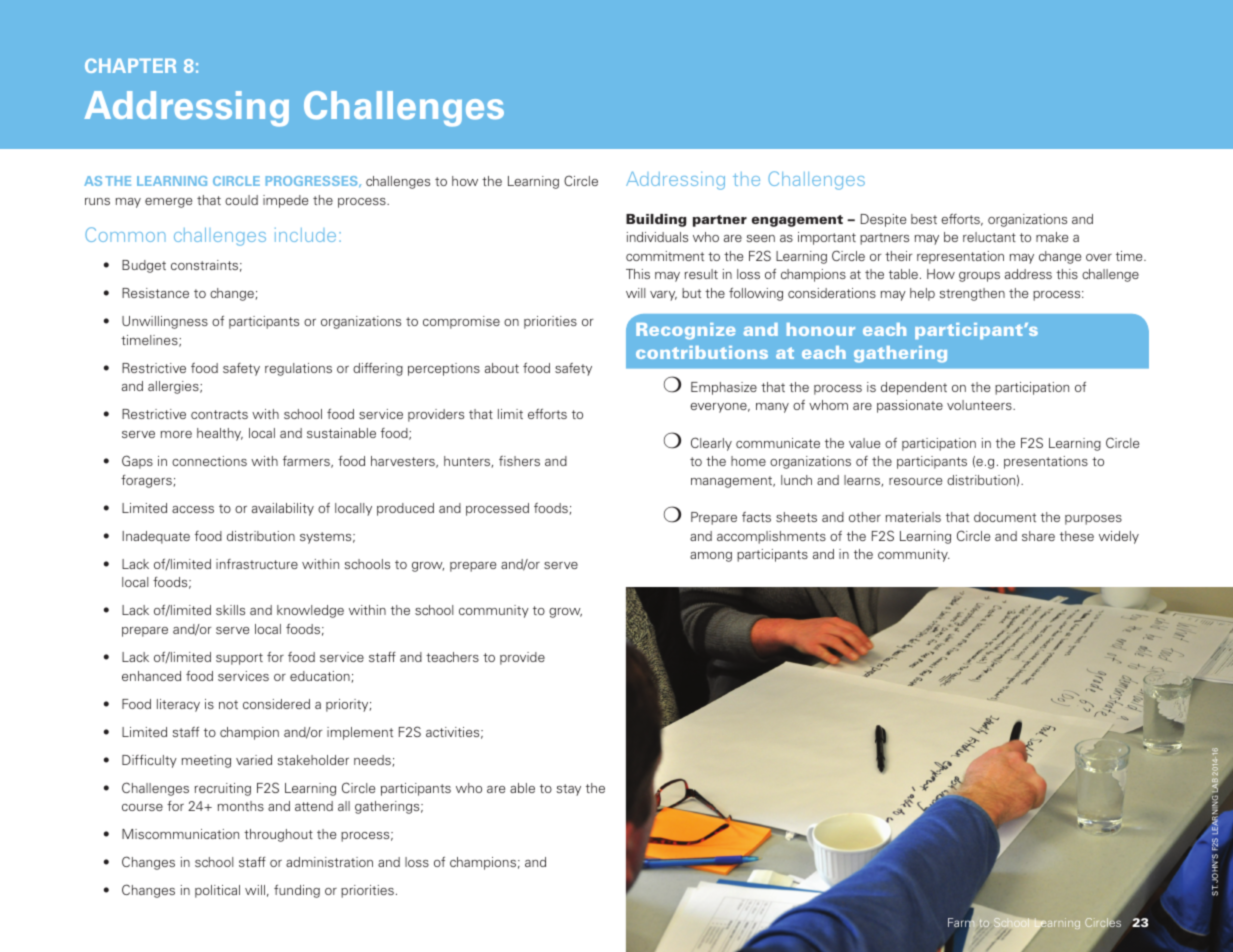  I want to click on skills, so click(230, 610).
